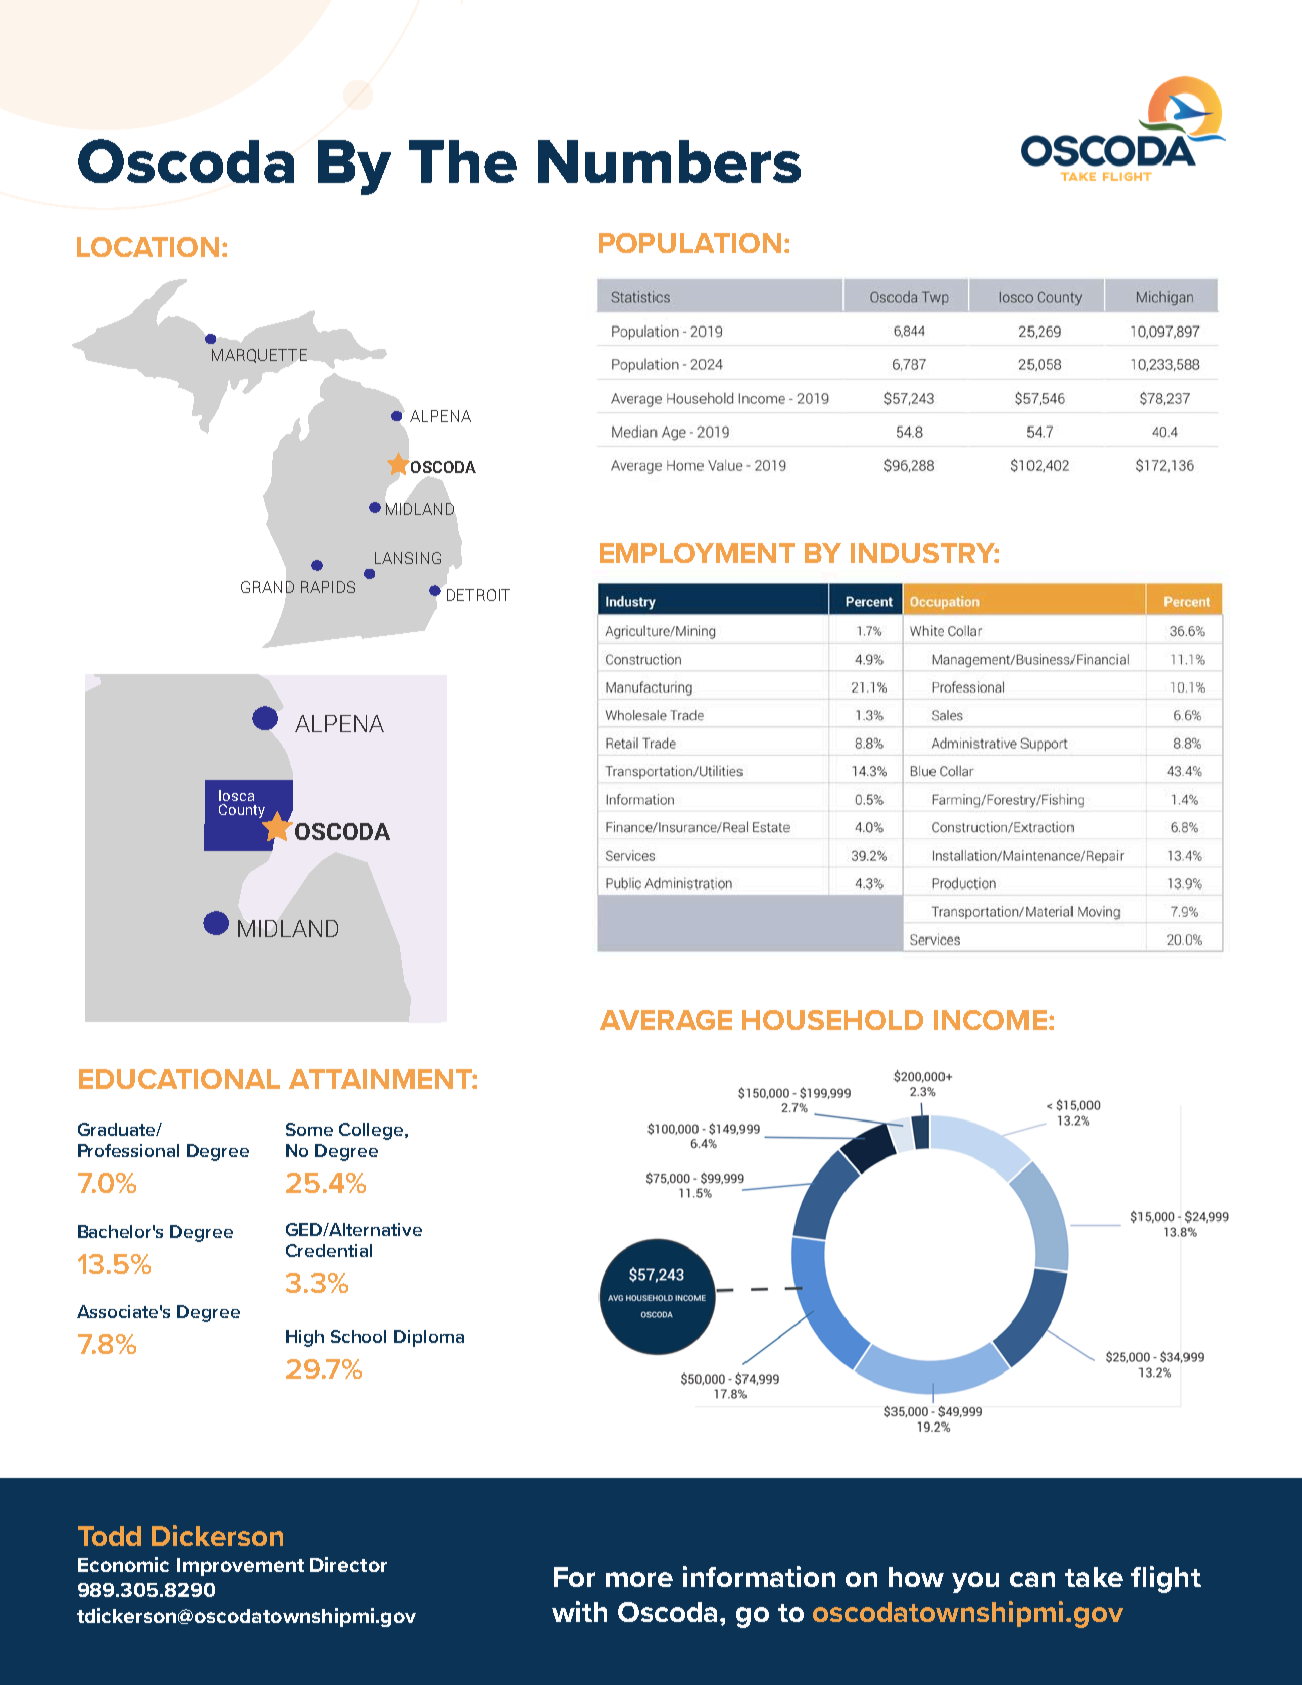 The image size is (1302, 1685). Describe the element at coordinates (259, 356) in the screenshot. I see `MARQUETTE` at that location.
